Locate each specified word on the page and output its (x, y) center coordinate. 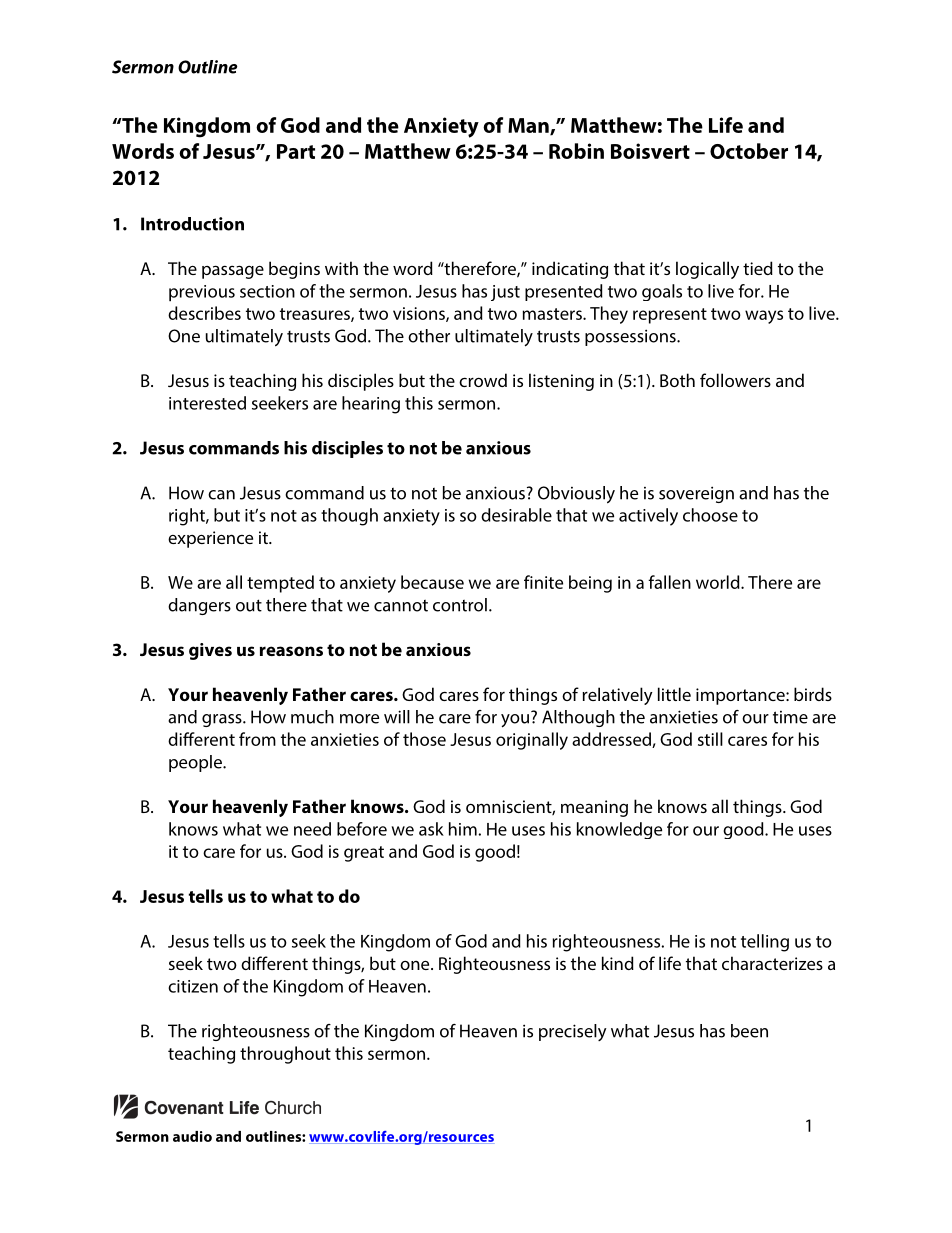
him (463, 829)
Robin (576, 151)
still (710, 739)
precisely (573, 1032)
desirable (516, 515)
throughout (285, 1055)
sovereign (696, 494)
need (312, 829)
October (749, 151)
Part (296, 151)
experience (210, 539)
